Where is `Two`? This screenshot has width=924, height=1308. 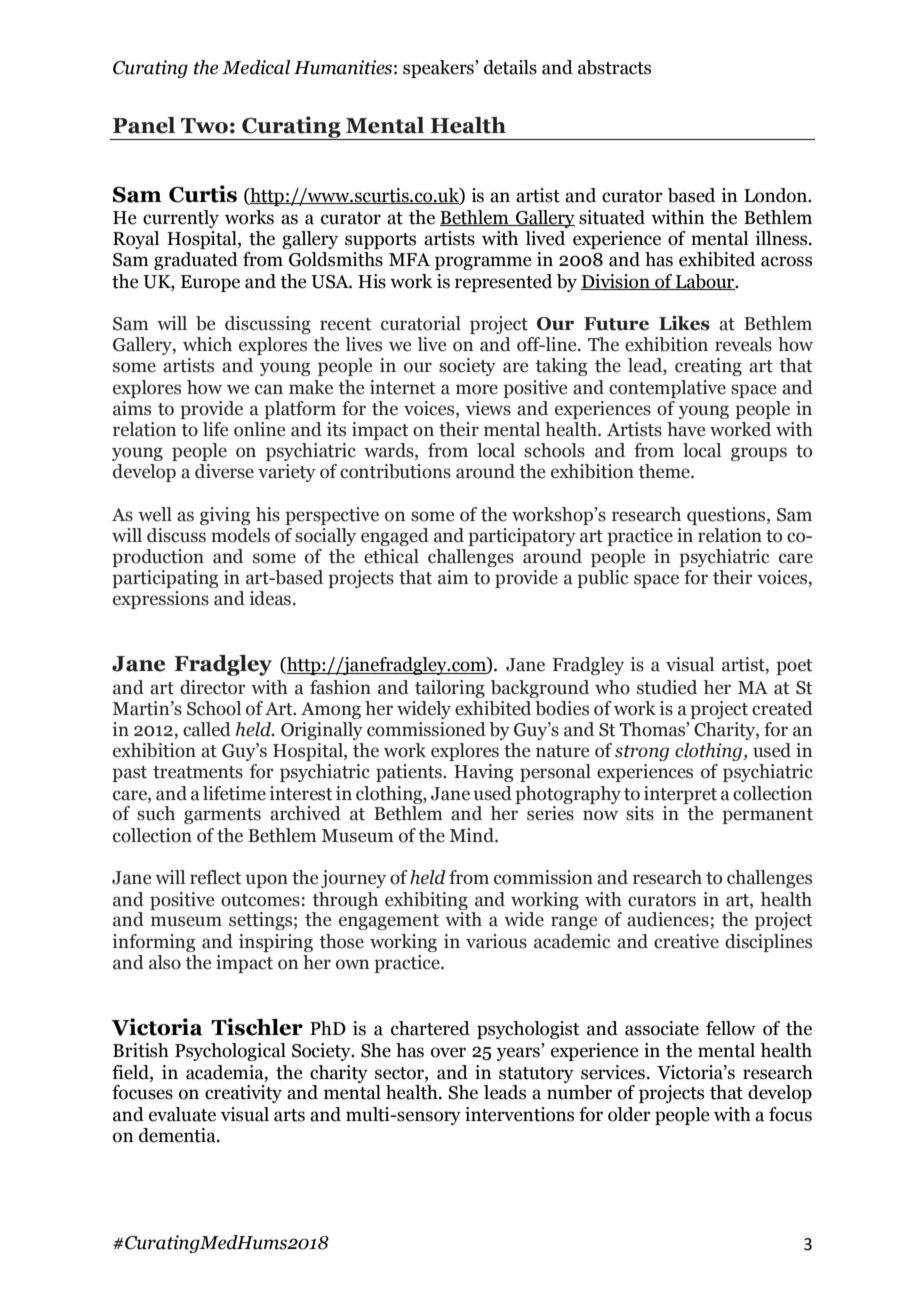
Two is located at coordinates (204, 126).
